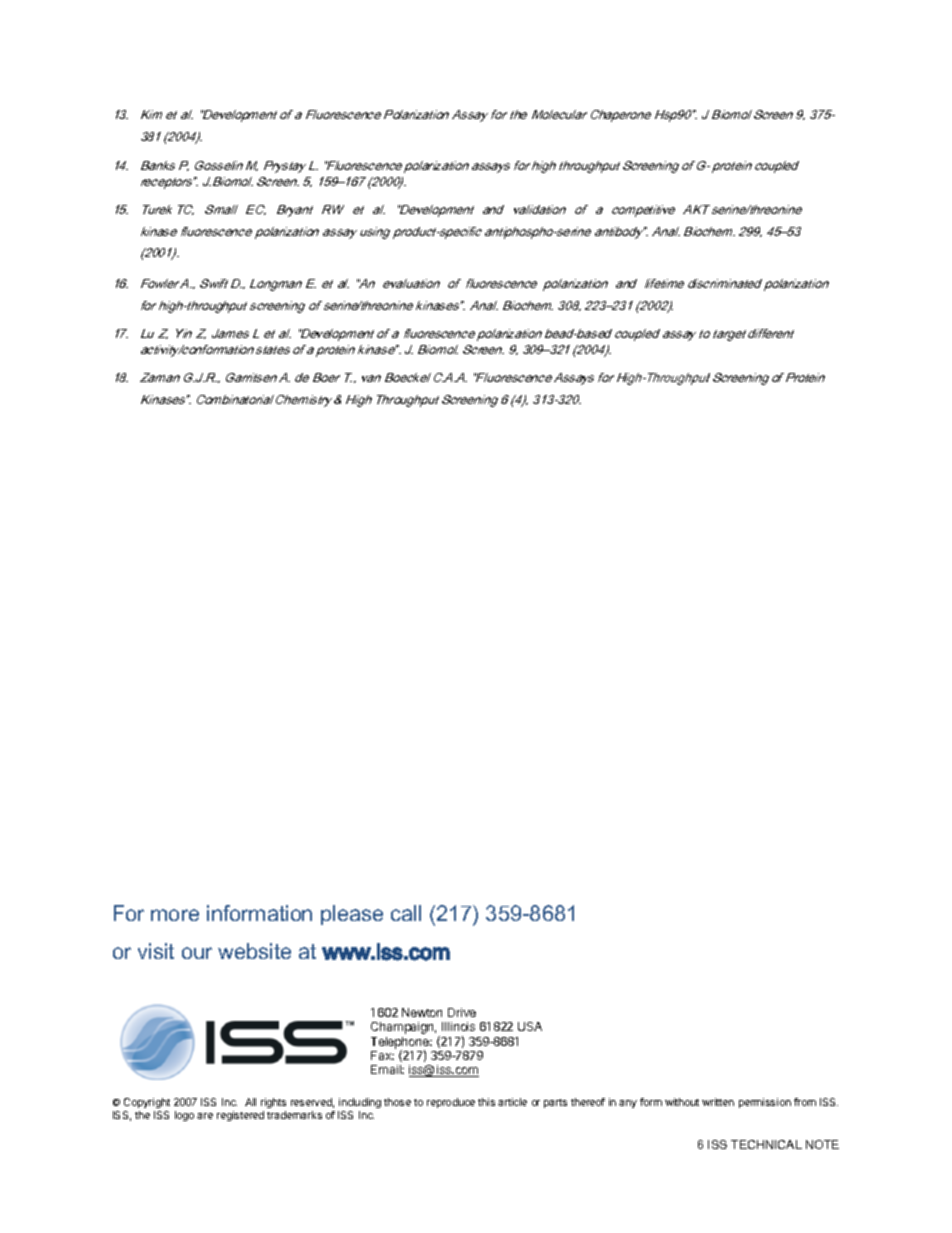  I want to click on registered, so click(240, 1116).
